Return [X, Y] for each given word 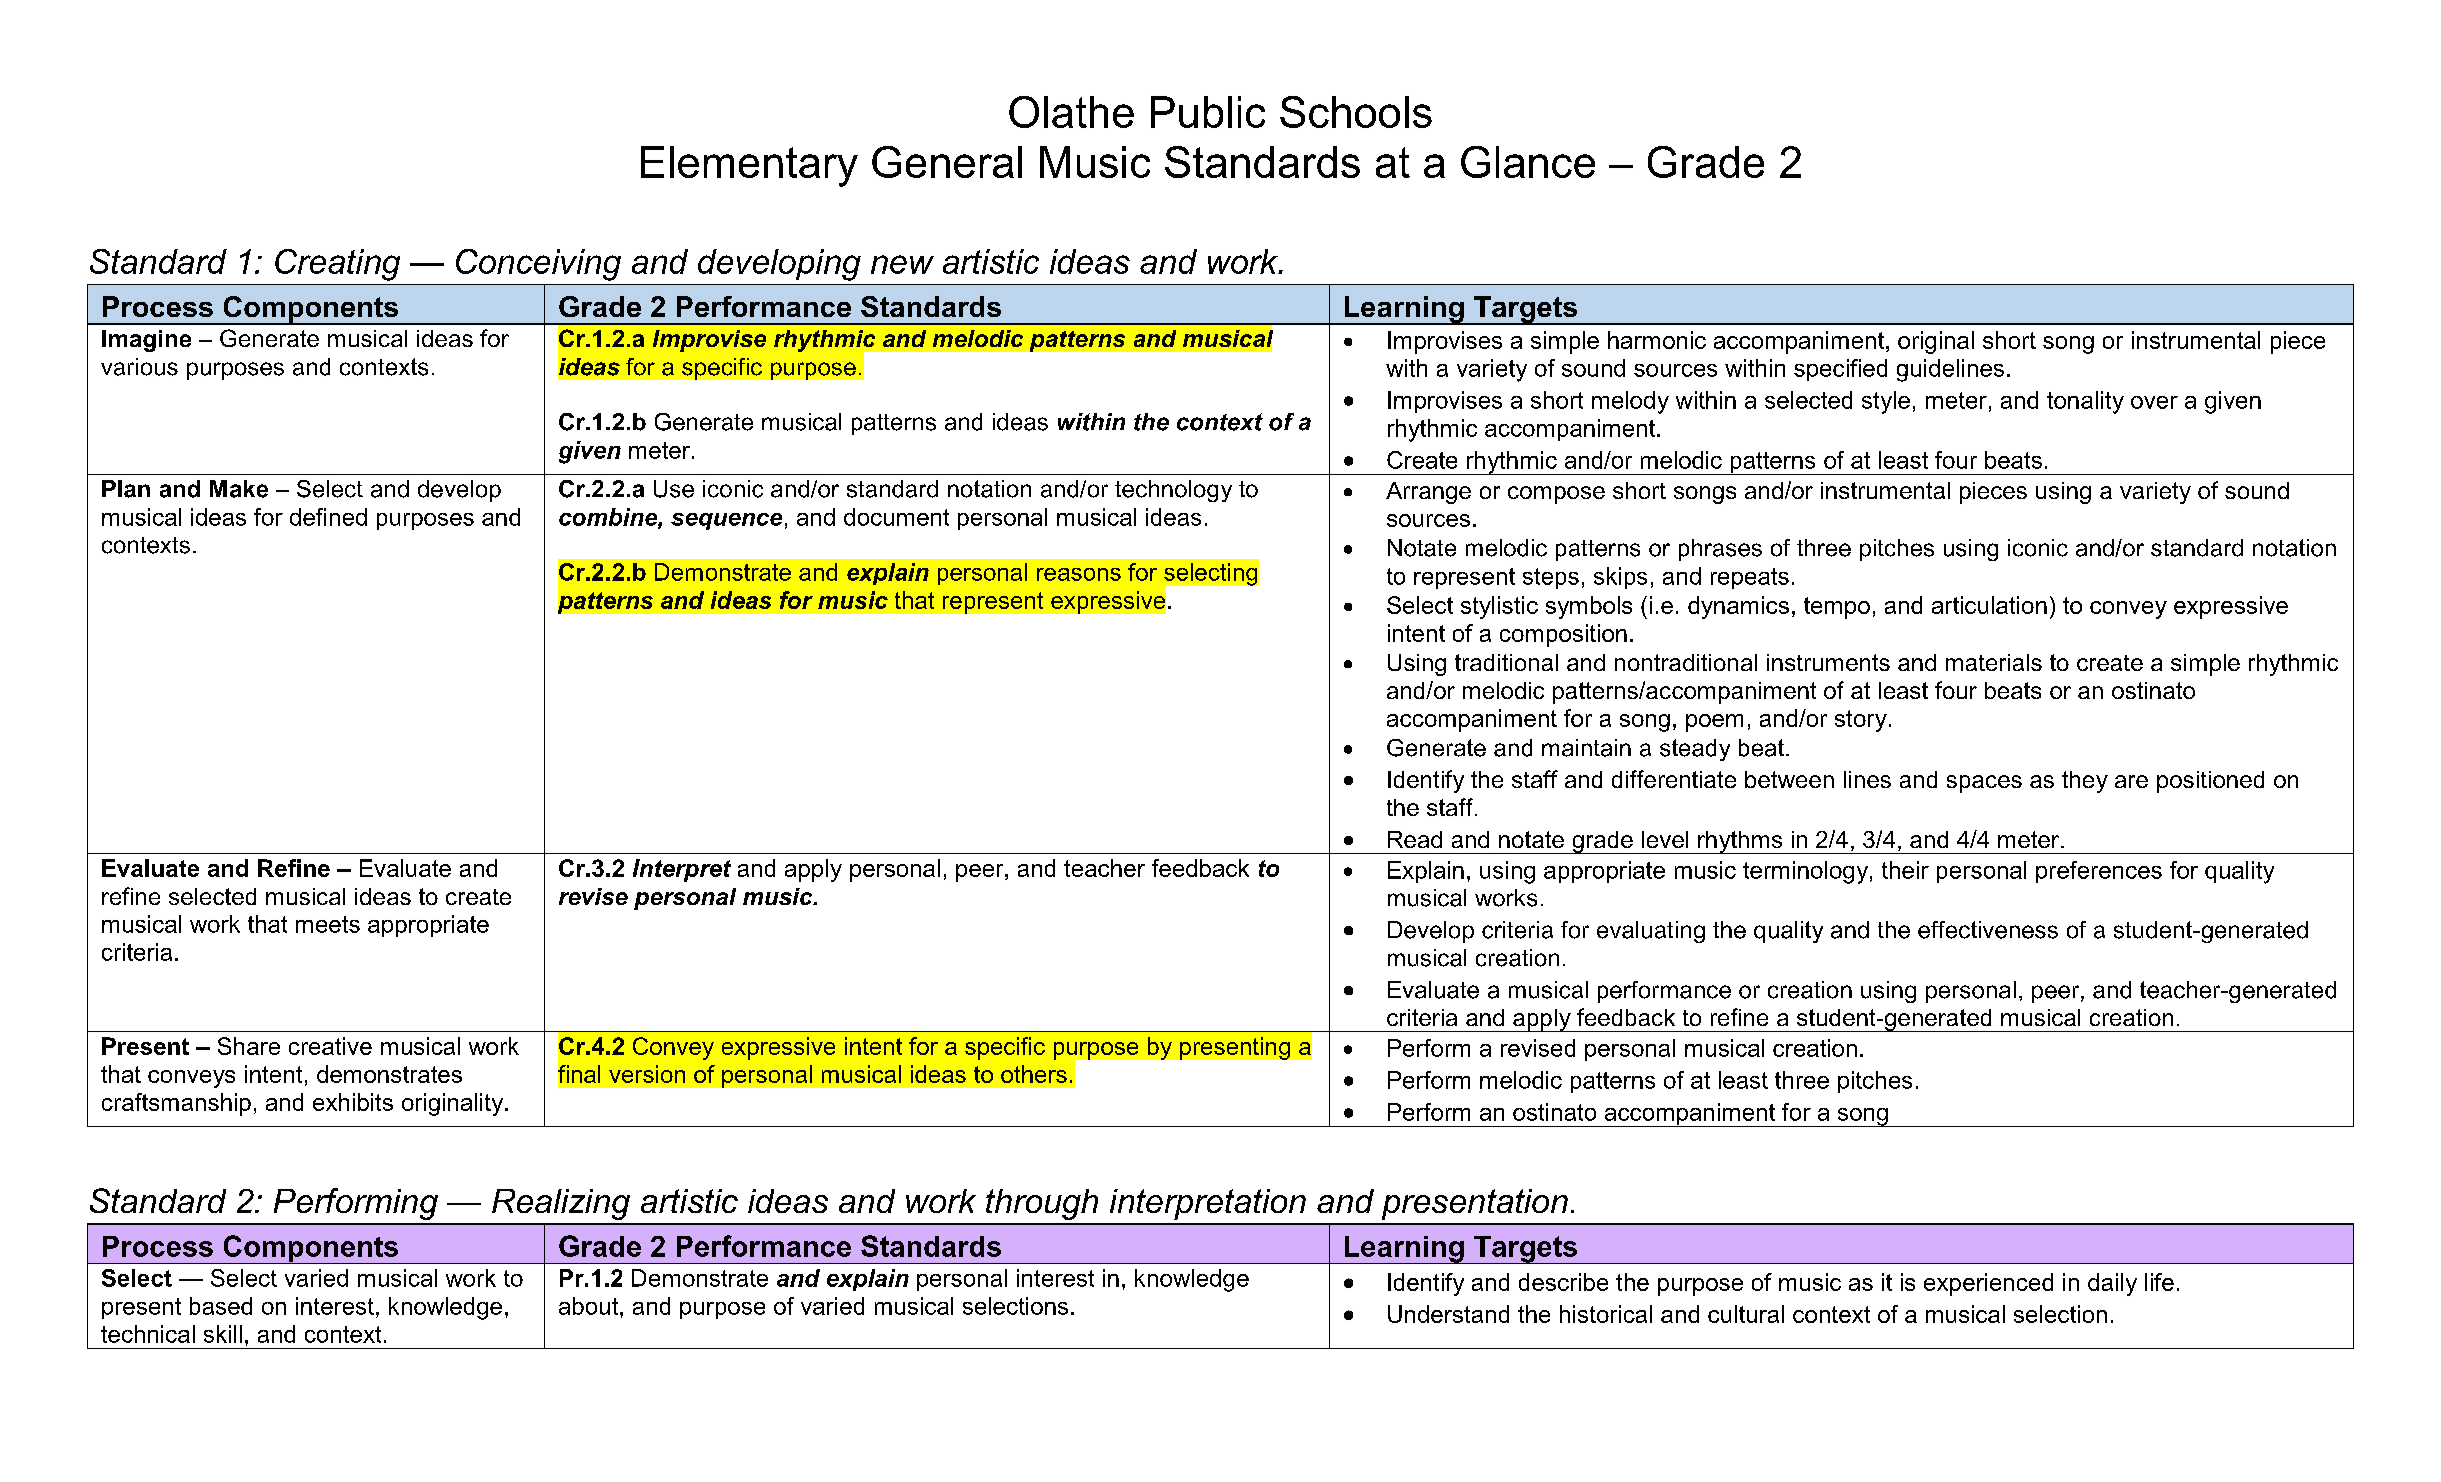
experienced [1988, 1284]
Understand [1448, 1314]
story [1861, 721]
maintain [1586, 748]
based [221, 1306]
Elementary [749, 166]
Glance [1528, 162]
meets [328, 924]
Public [1208, 112]
